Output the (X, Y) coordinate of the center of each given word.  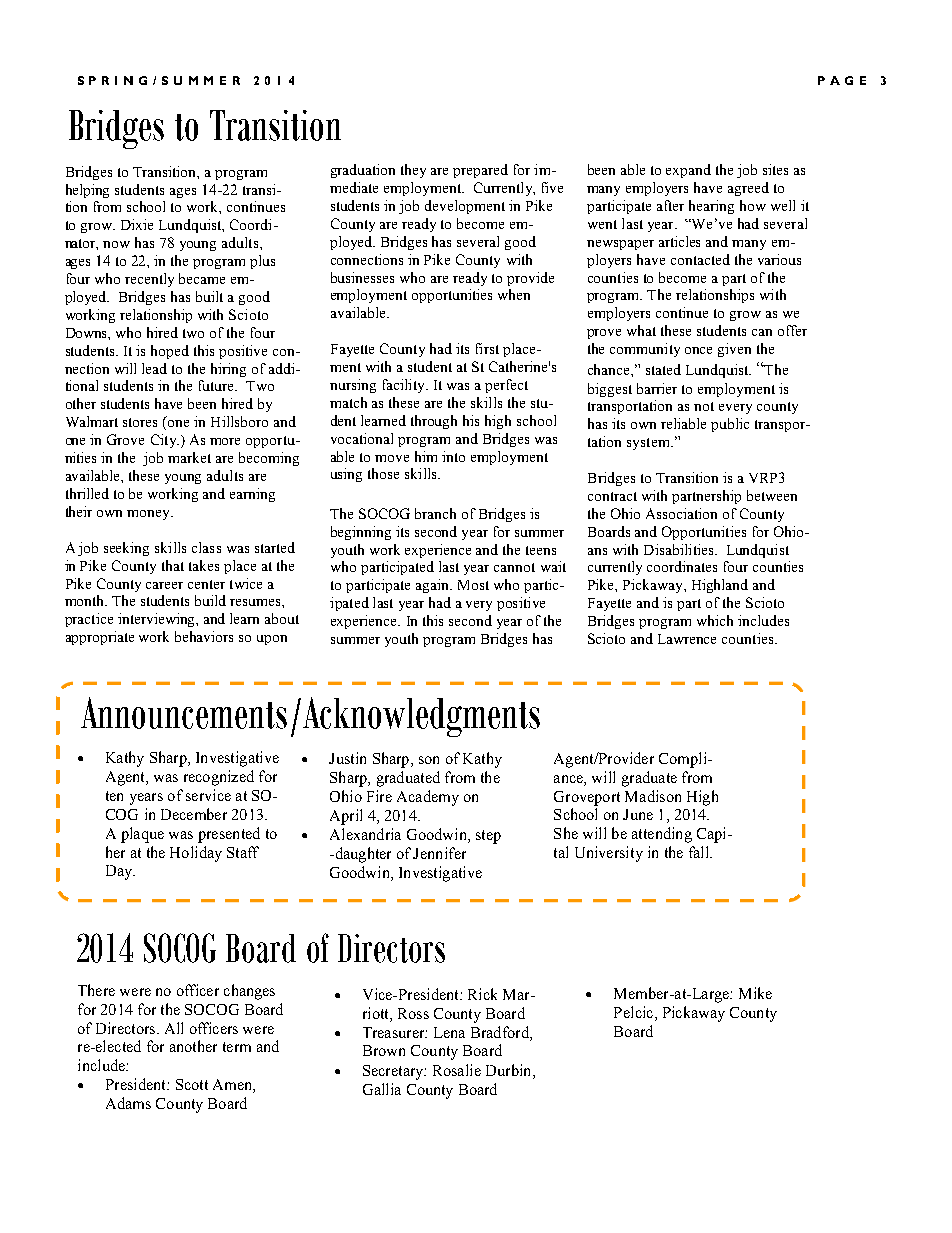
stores (140, 422)
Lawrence (687, 639)
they (413, 171)
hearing (711, 207)
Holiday (196, 854)
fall (700, 852)
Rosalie (457, 1070)
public (730, 425)
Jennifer (439, 853)
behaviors (204, 636)
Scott (192, 1084)
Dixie (137, 224)
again (434, 586)
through (434, 422)
